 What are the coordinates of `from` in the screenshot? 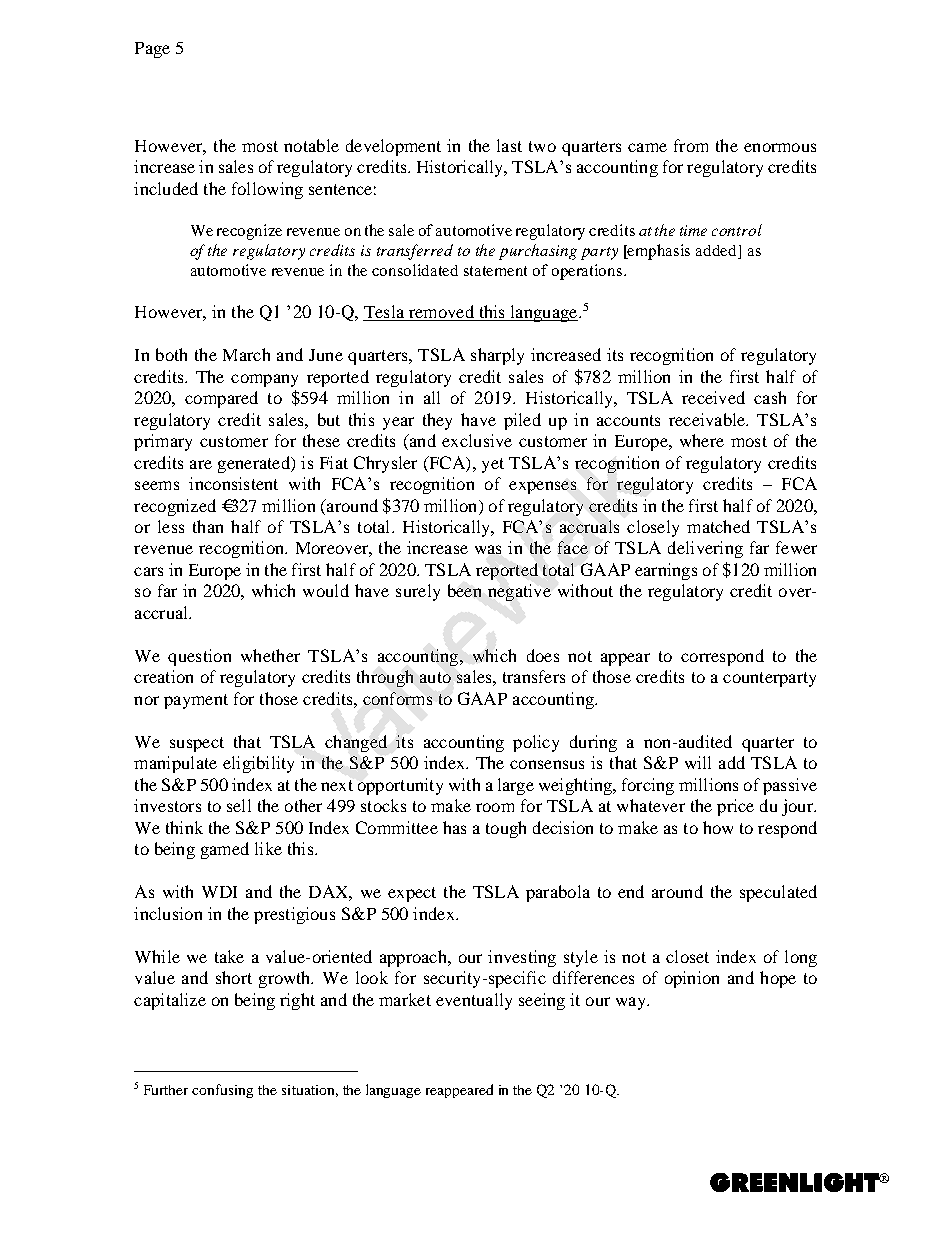 It's located at (691, 145).
